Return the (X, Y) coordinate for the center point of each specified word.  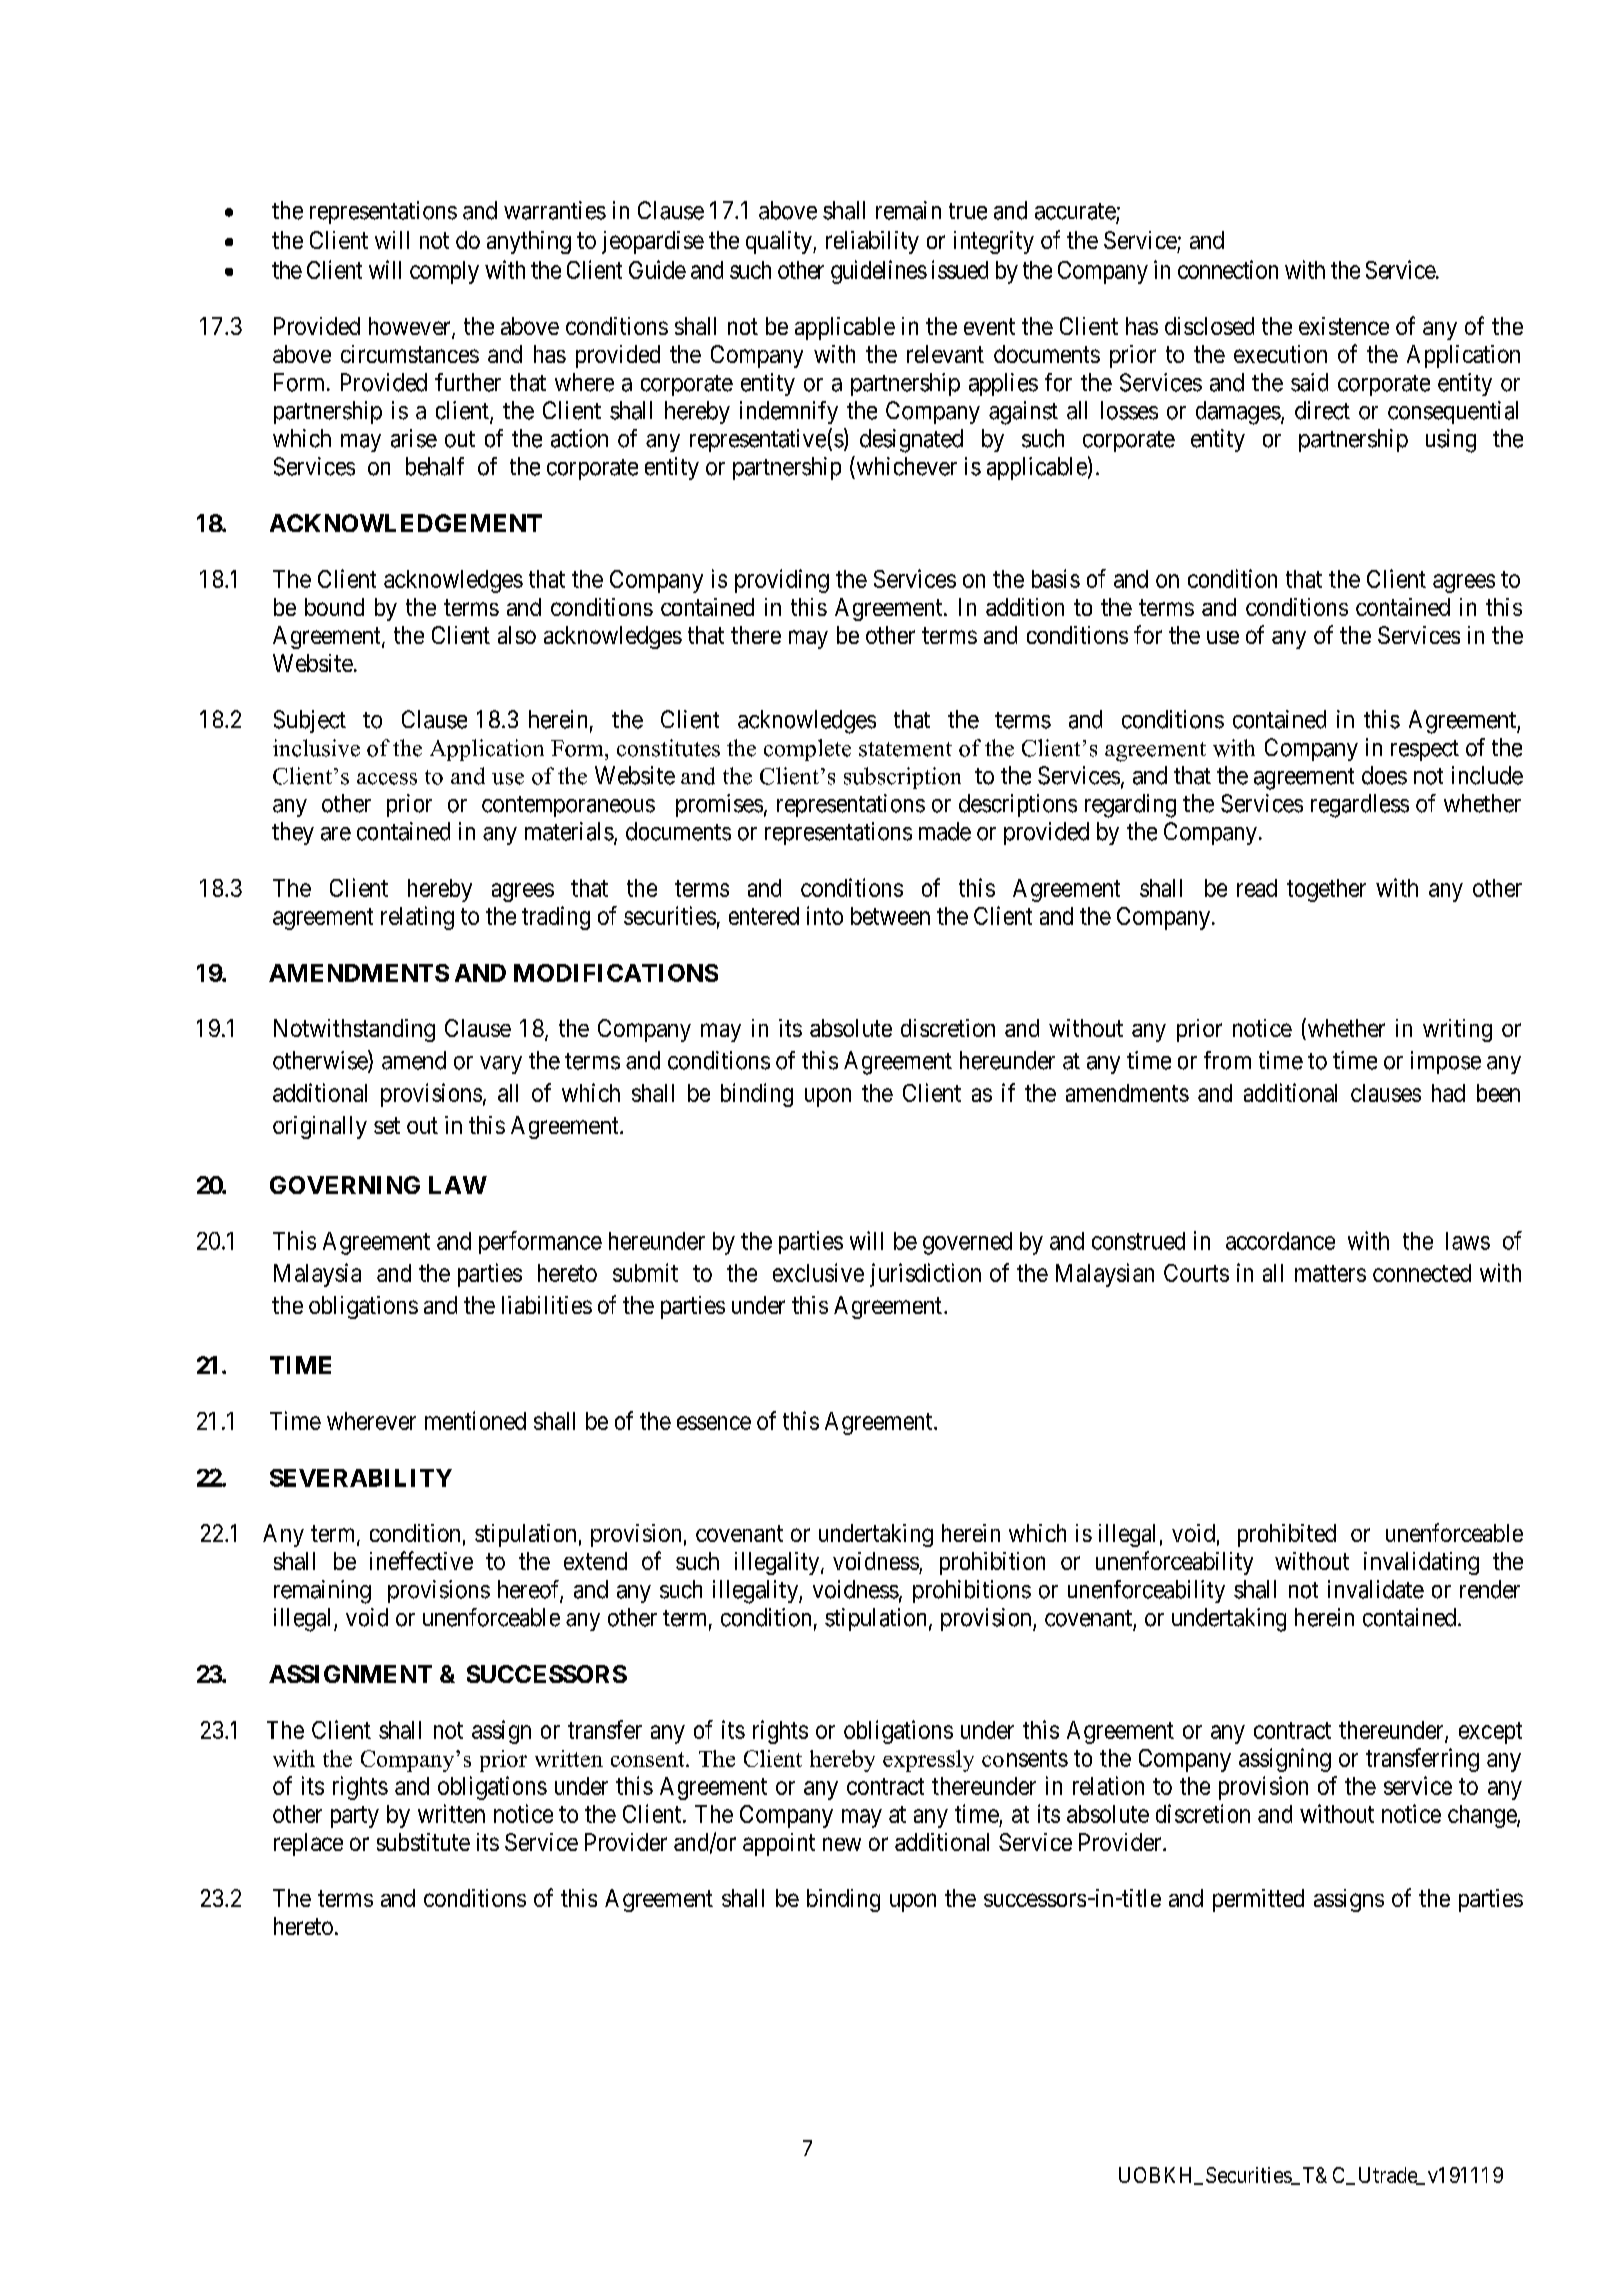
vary (501, 1065)
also (517, 635)
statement (905, 749)
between (890, 916)
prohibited (1287, 1535)
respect (1425, 750)
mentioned (475, 1420)
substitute (423, 1842)
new (842, 1844)
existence (1344, 326)
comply (444, 272)
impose (1446, 1062)
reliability (872, 242)
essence (714, 1423)
